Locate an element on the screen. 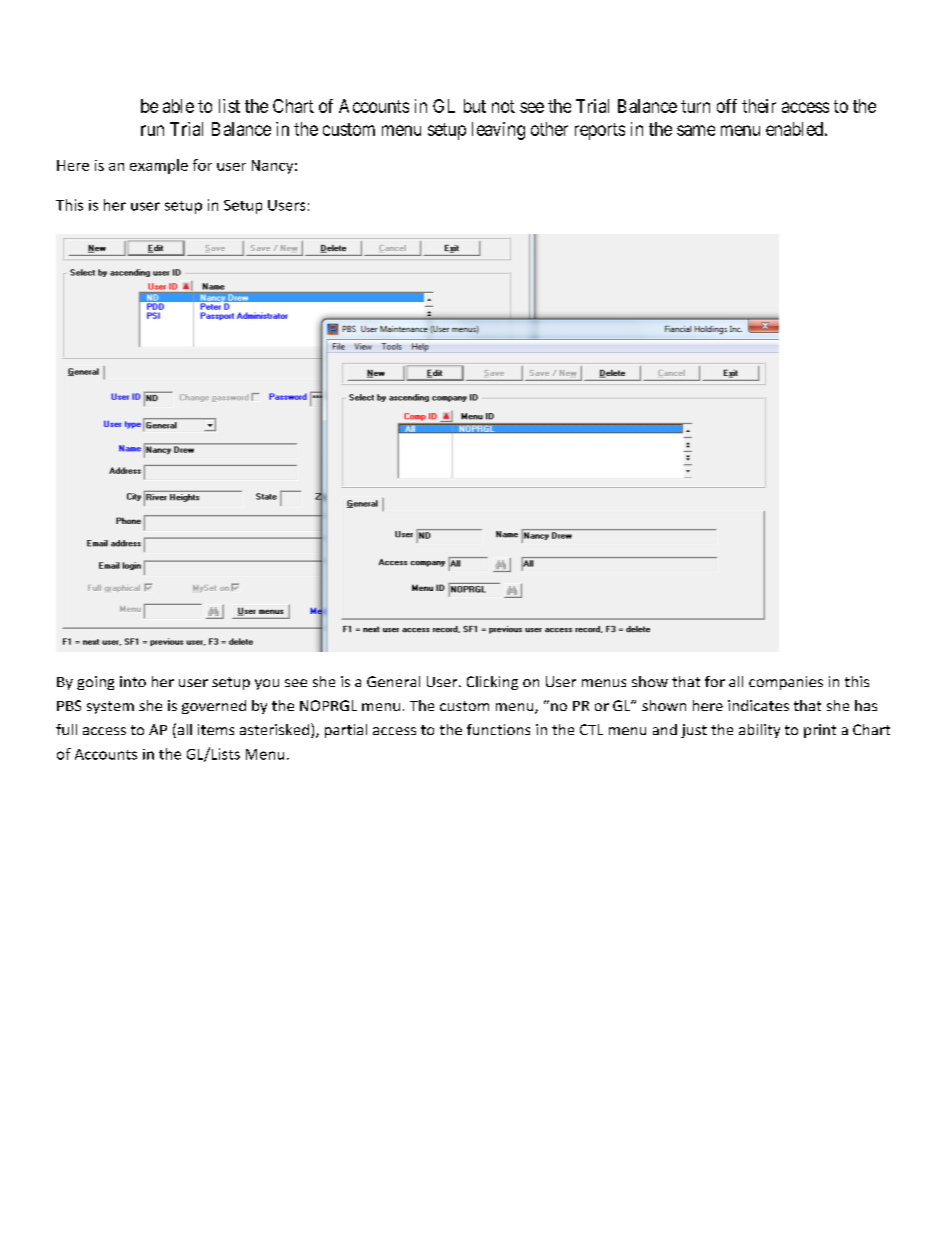  companies is located at coordinates (786, 683).
